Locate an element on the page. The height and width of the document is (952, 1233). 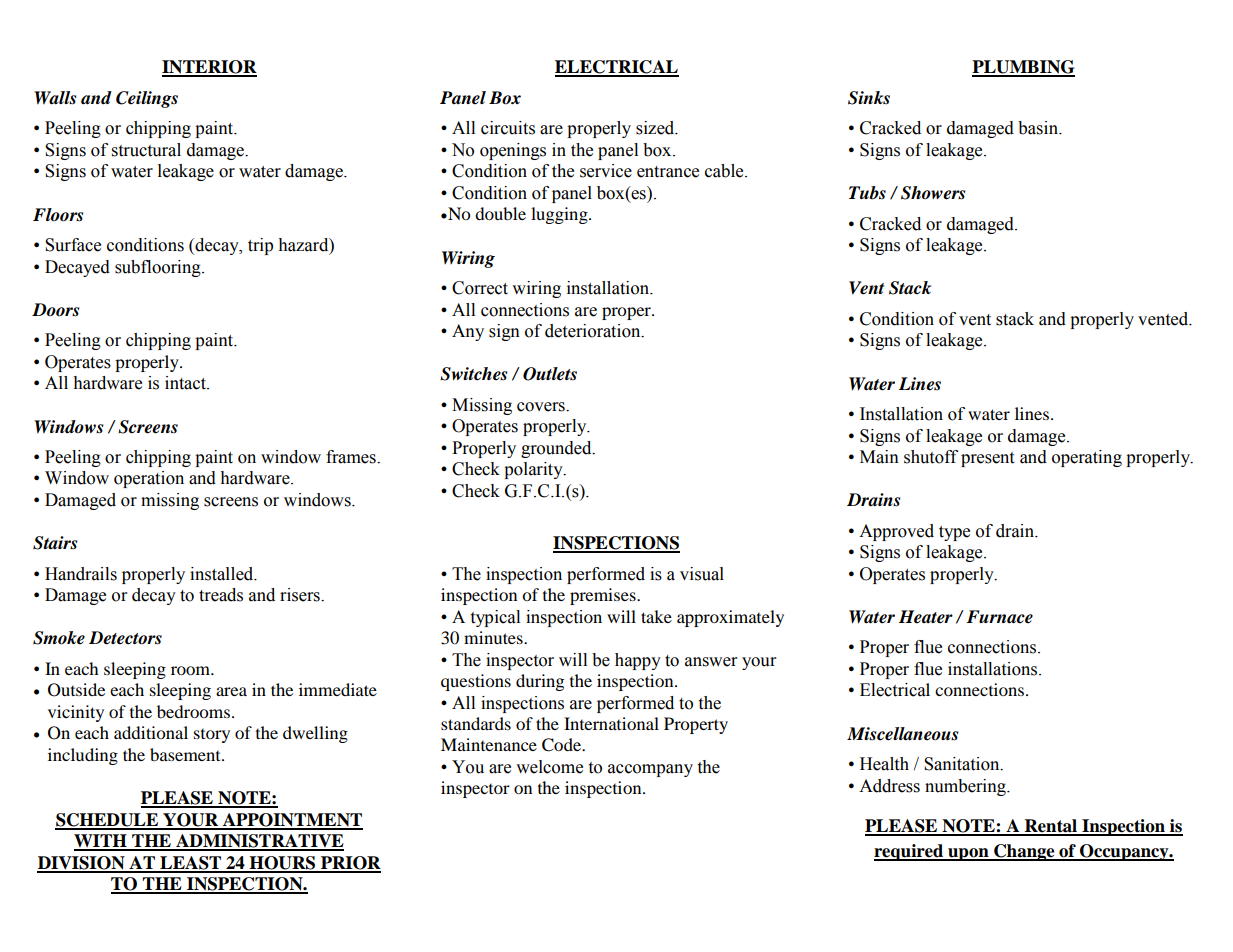
circuits is located at coordinates (508, 128).
